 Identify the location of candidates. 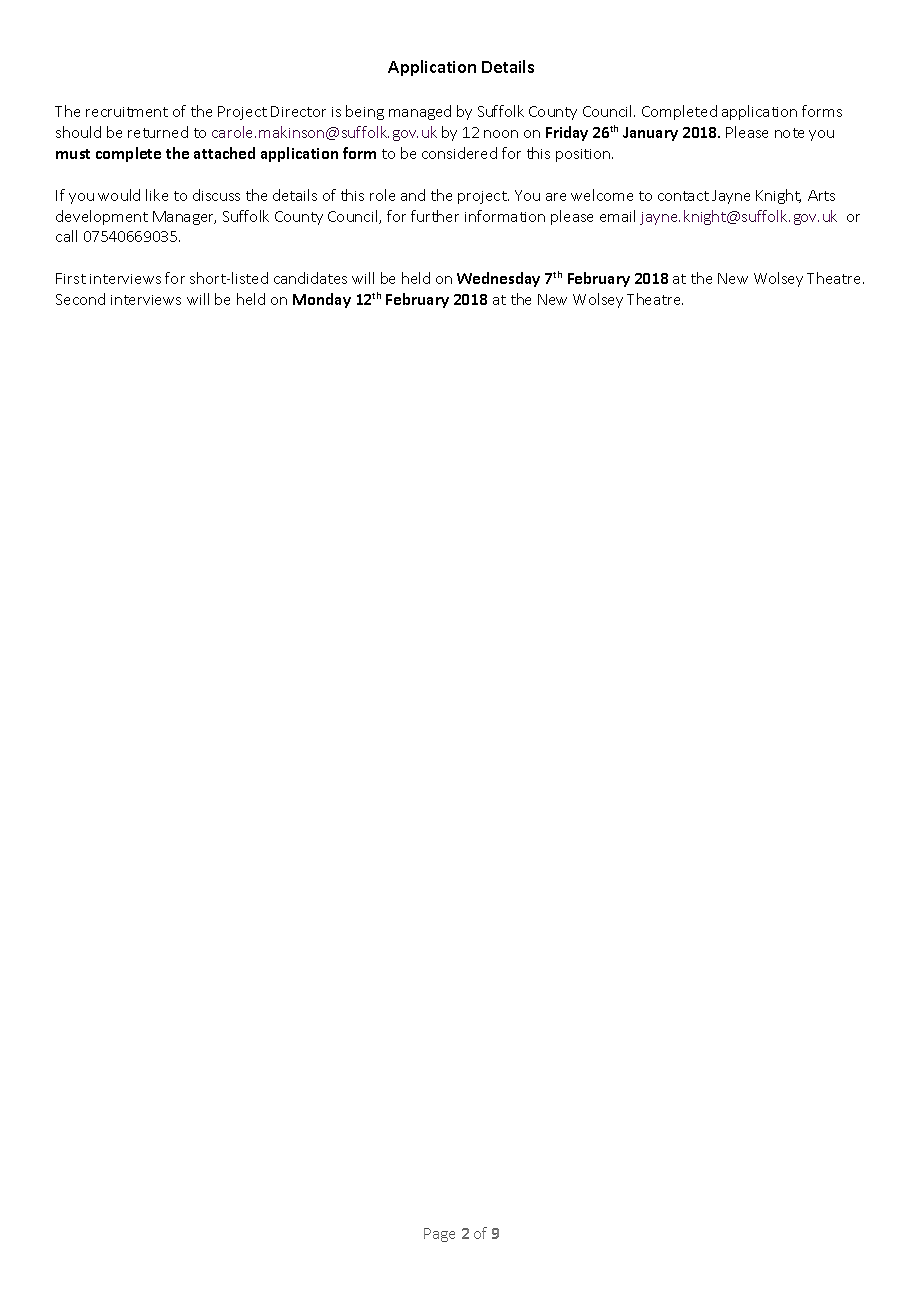
(310, 278).
